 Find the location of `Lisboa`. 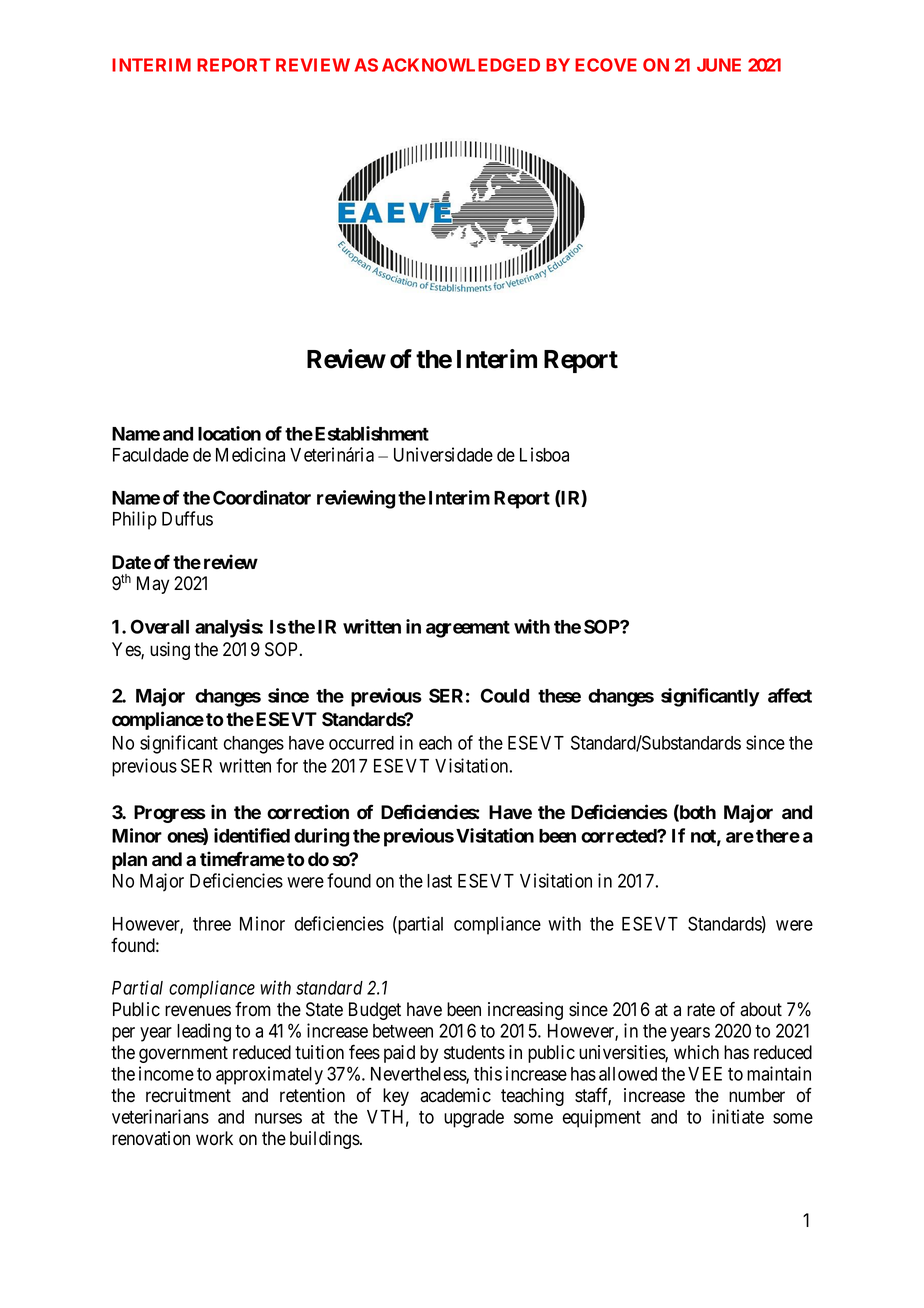

Lisboa is located at coordinates (544, 454).
